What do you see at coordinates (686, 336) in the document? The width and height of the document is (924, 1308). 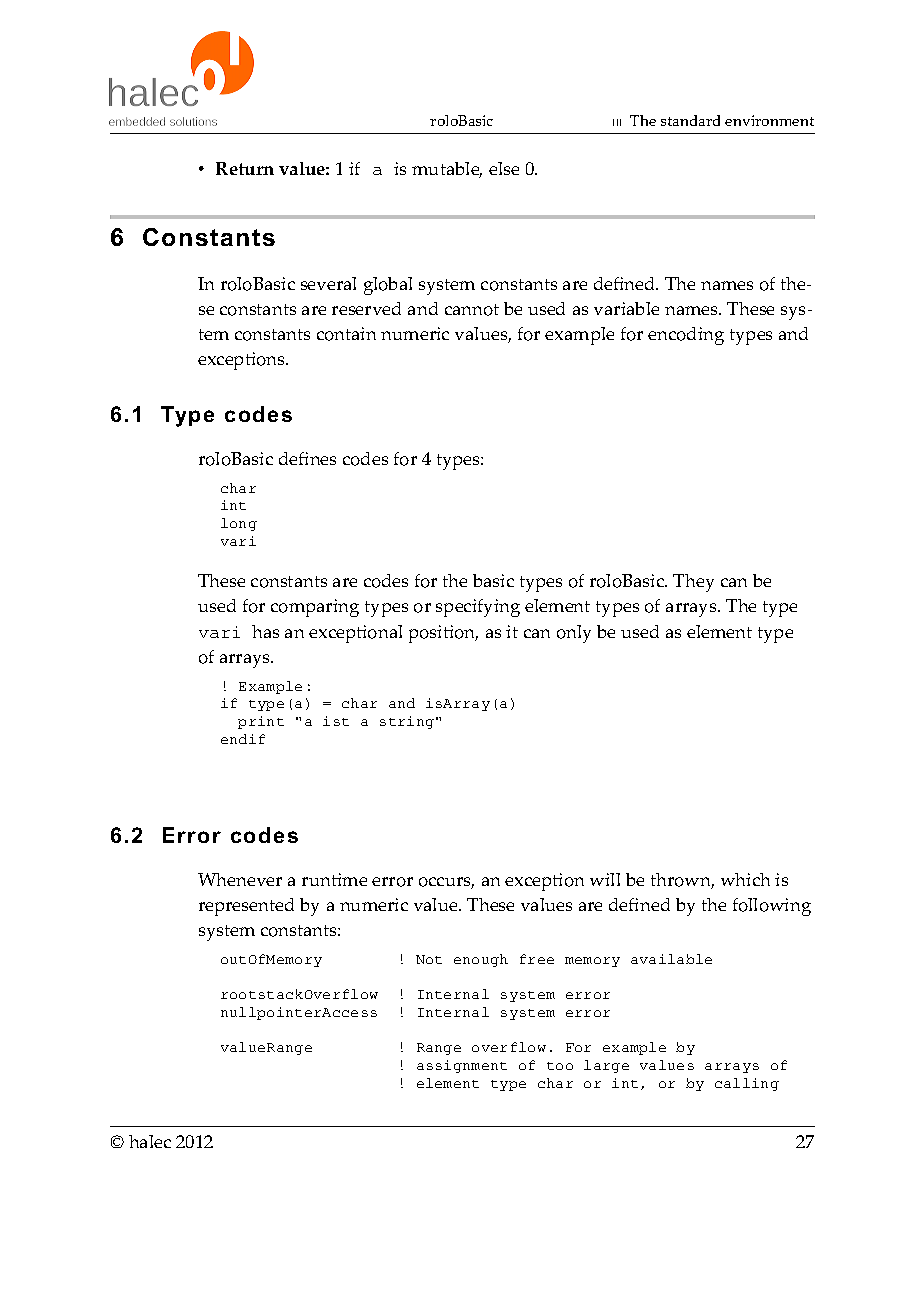 I see `encoding` at bounding box center [686, 336].
